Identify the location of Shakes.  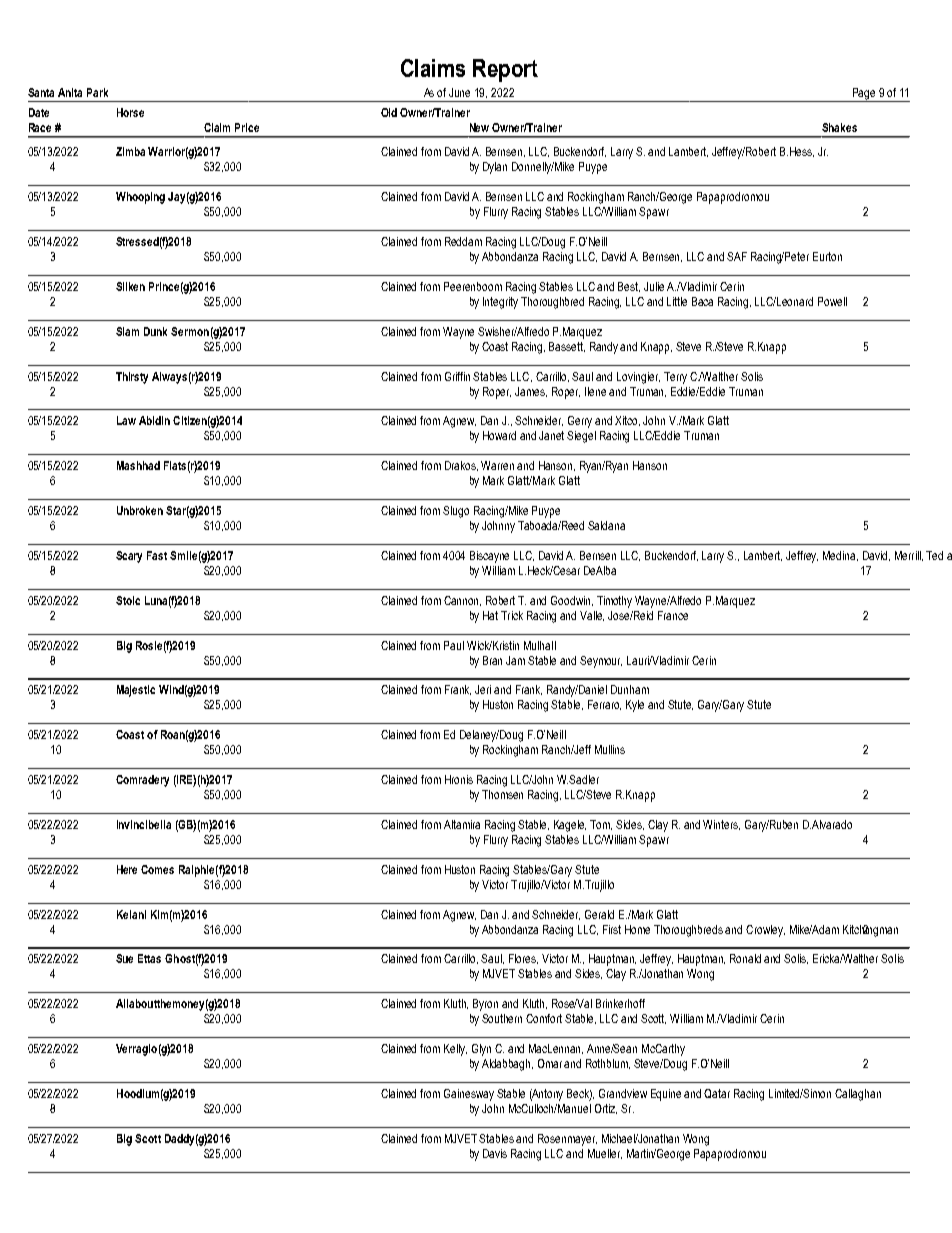
(839, 127).
